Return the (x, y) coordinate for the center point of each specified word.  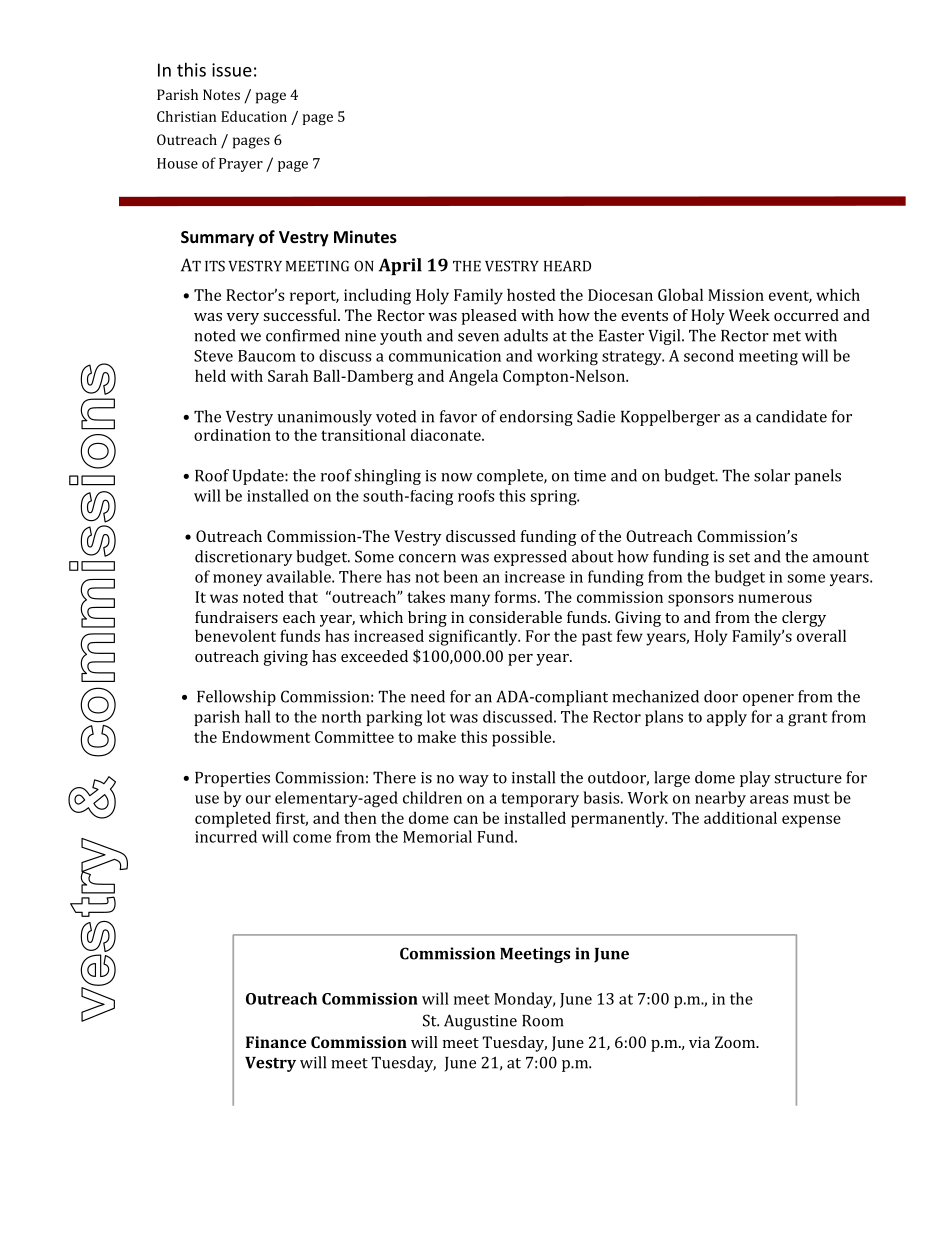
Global (680, 294)
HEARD (567, 266)
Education (254, 116)
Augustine (480, 1022)
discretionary (244, 558)
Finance (276, 1042)
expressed (530, 558)
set (739, 557)
